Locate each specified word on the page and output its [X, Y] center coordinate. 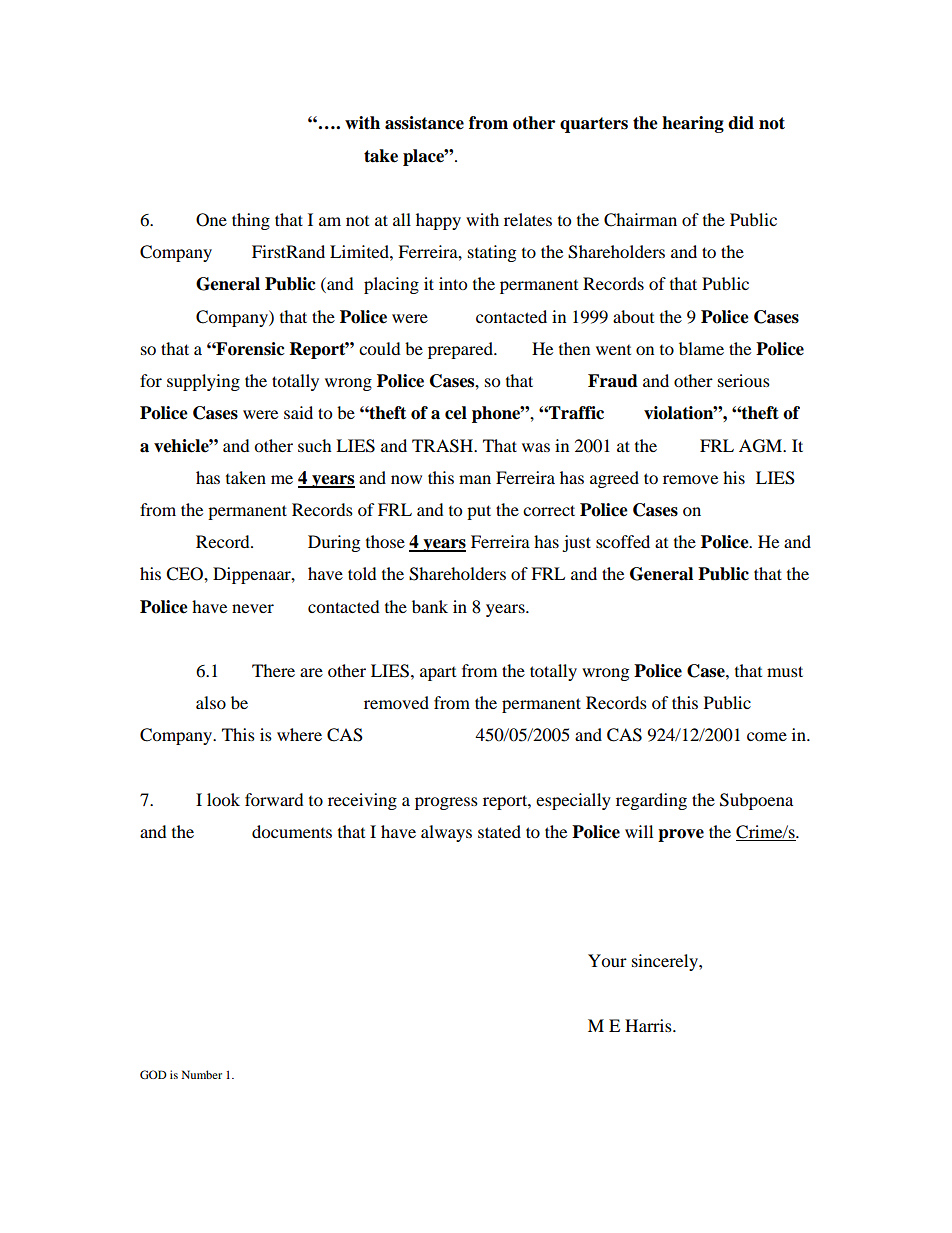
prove [681, 835]
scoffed [623, 541]
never [253, 608]
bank [430, 606]
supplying [203, 382]
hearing [693, 124]
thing [251, 221]
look [223, 799]
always [446, 833]
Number [202, 1074]
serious [744, 380]
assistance [424, 123]
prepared [461, 350]
